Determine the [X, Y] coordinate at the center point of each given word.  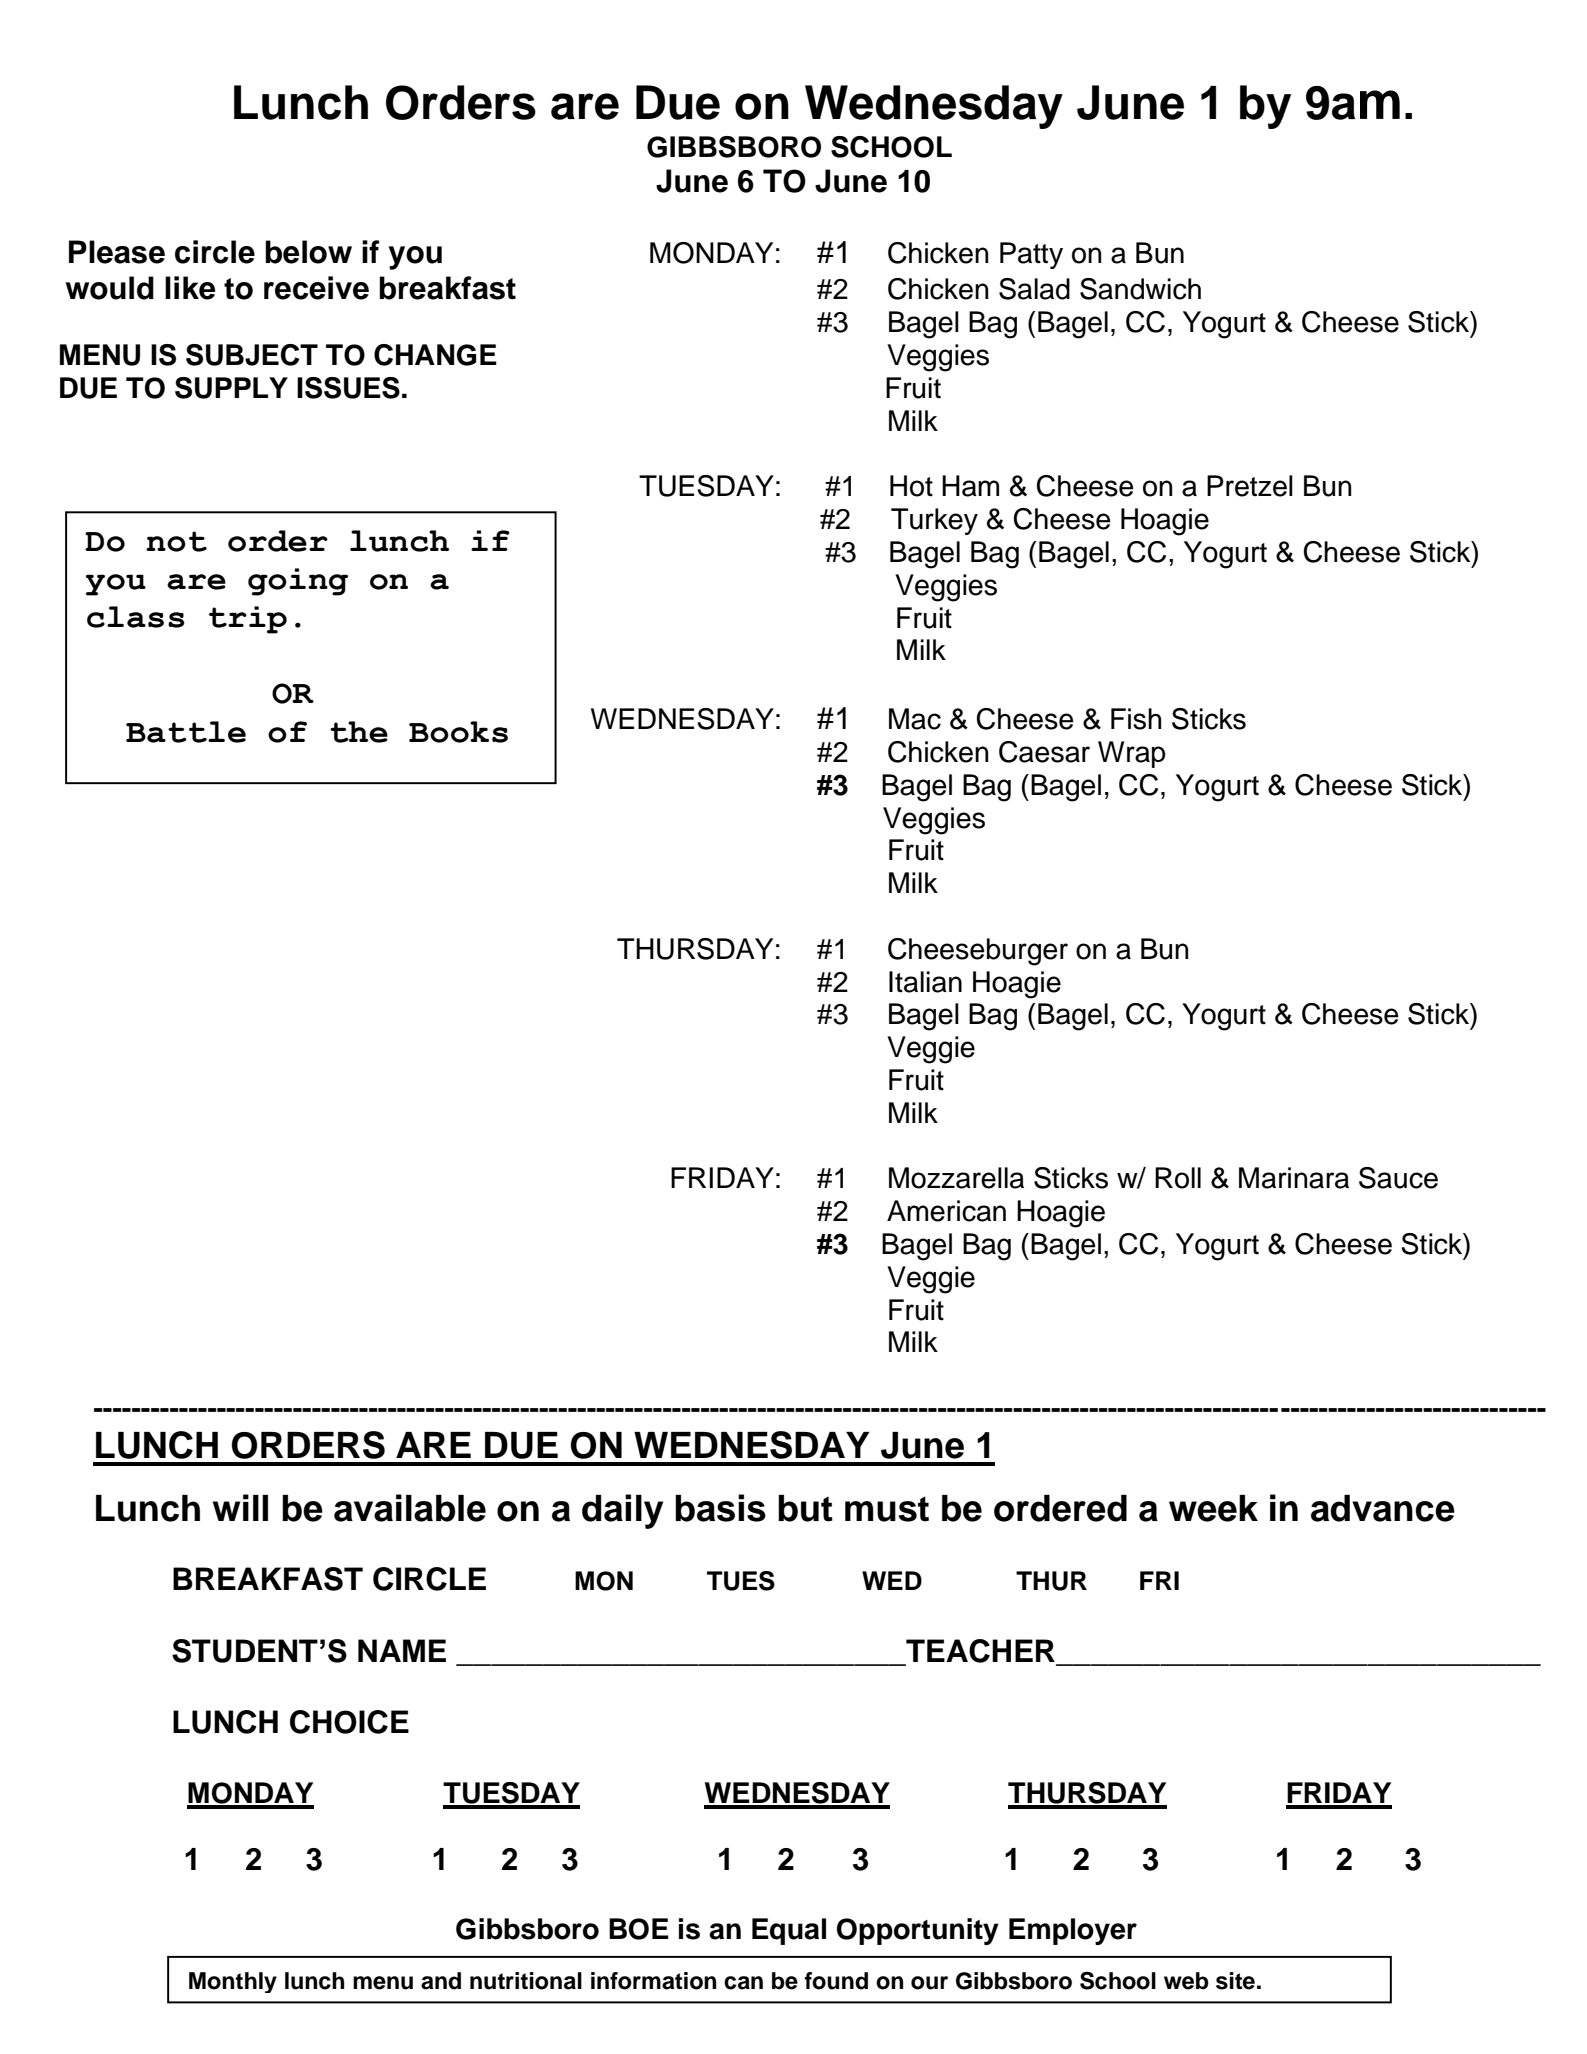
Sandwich [1140, 289]
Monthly [233, 1982]
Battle [186, 732]
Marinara [1294, 1178]
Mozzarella [956, 1178]
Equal [789, 1931]
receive [316, 288]
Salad [1034, 289]
